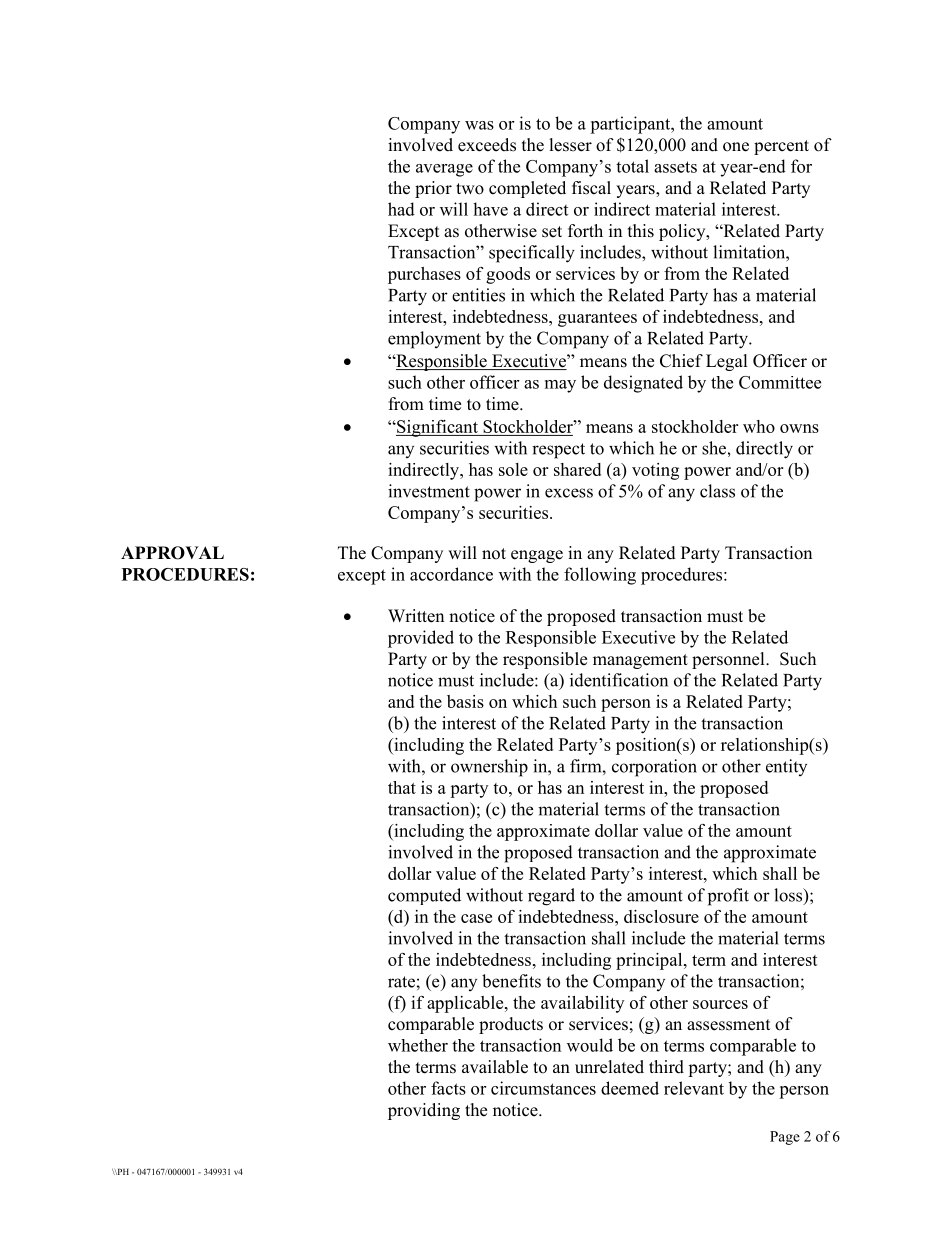  Describe the element at coordinates (401, 209) in the screenshot. I see `had` at that location.
